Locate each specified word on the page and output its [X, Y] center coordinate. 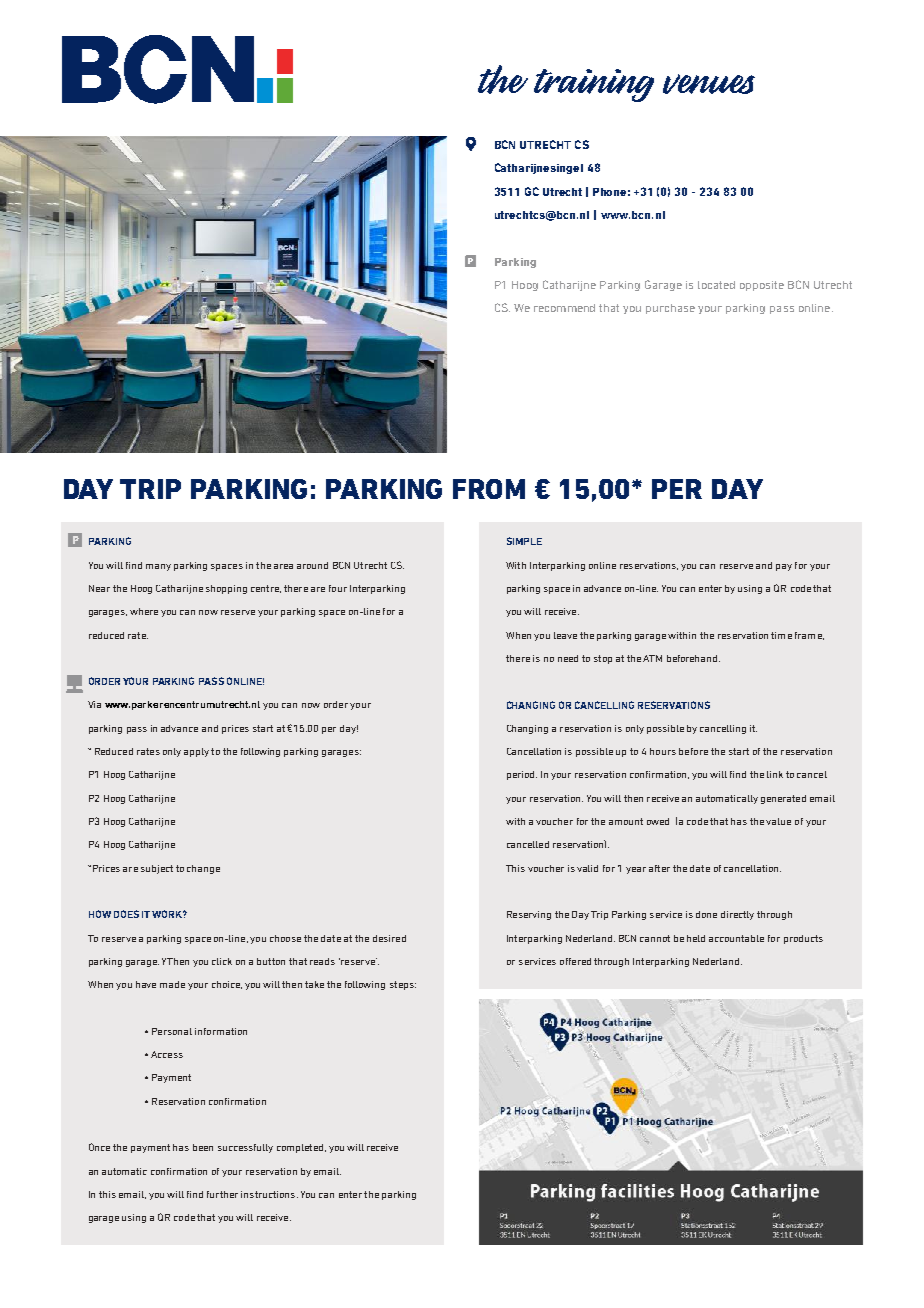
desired [389, 938]
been [203, 1147]
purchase [670, 309]
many [158, 567]
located [716, 285]
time [781, 635]
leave [565, 635]
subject [157, 869]
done [706, 914]
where [144, 611]
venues [709, 84]
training [594, 85]
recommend [564, 308]
